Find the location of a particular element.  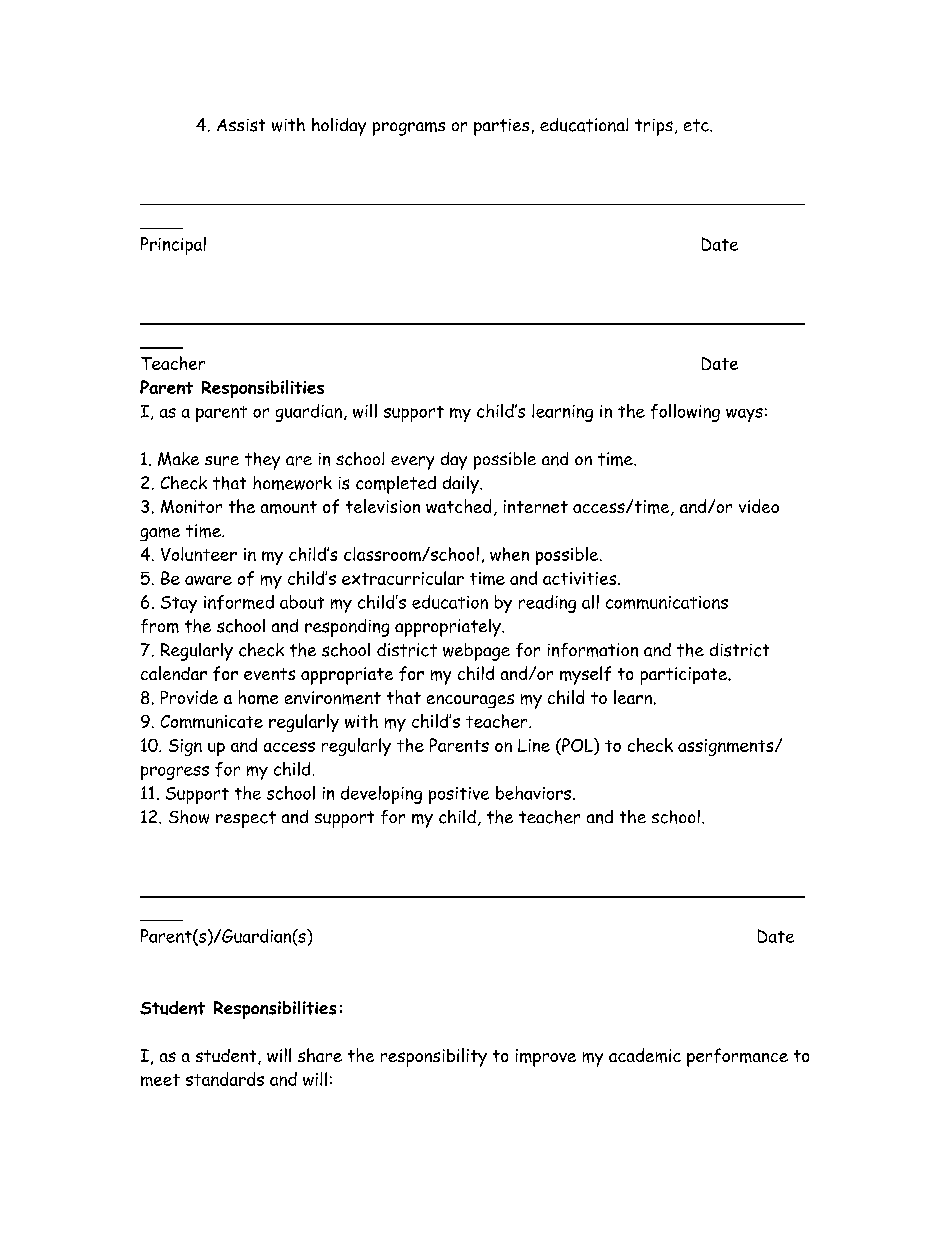

parties is located at coordinates (501, 127).
